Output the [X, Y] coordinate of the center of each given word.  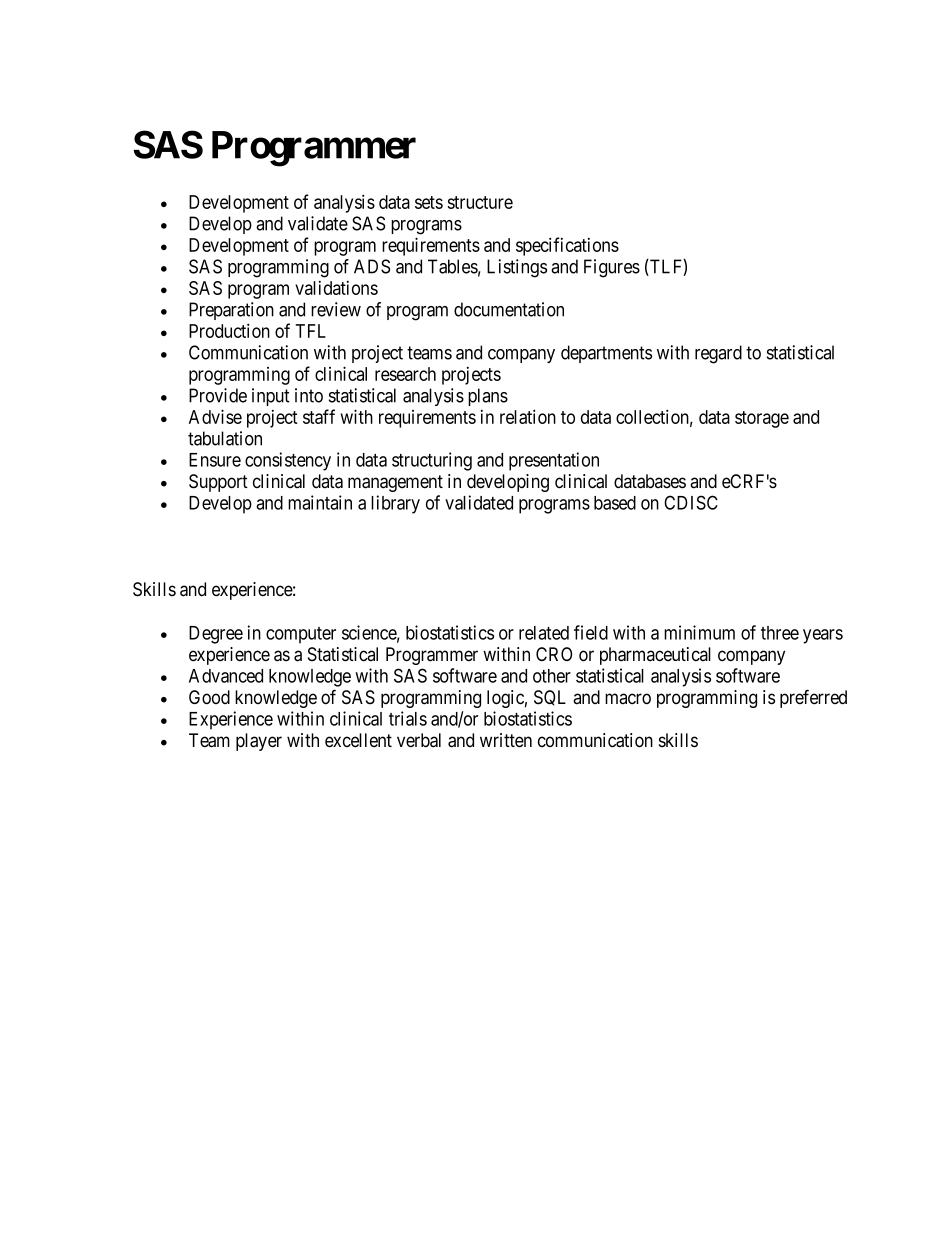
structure [480, 202]
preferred [813, 698]
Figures [612, 268]
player [259, 742]
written [506, 740]
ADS [372, 266]
